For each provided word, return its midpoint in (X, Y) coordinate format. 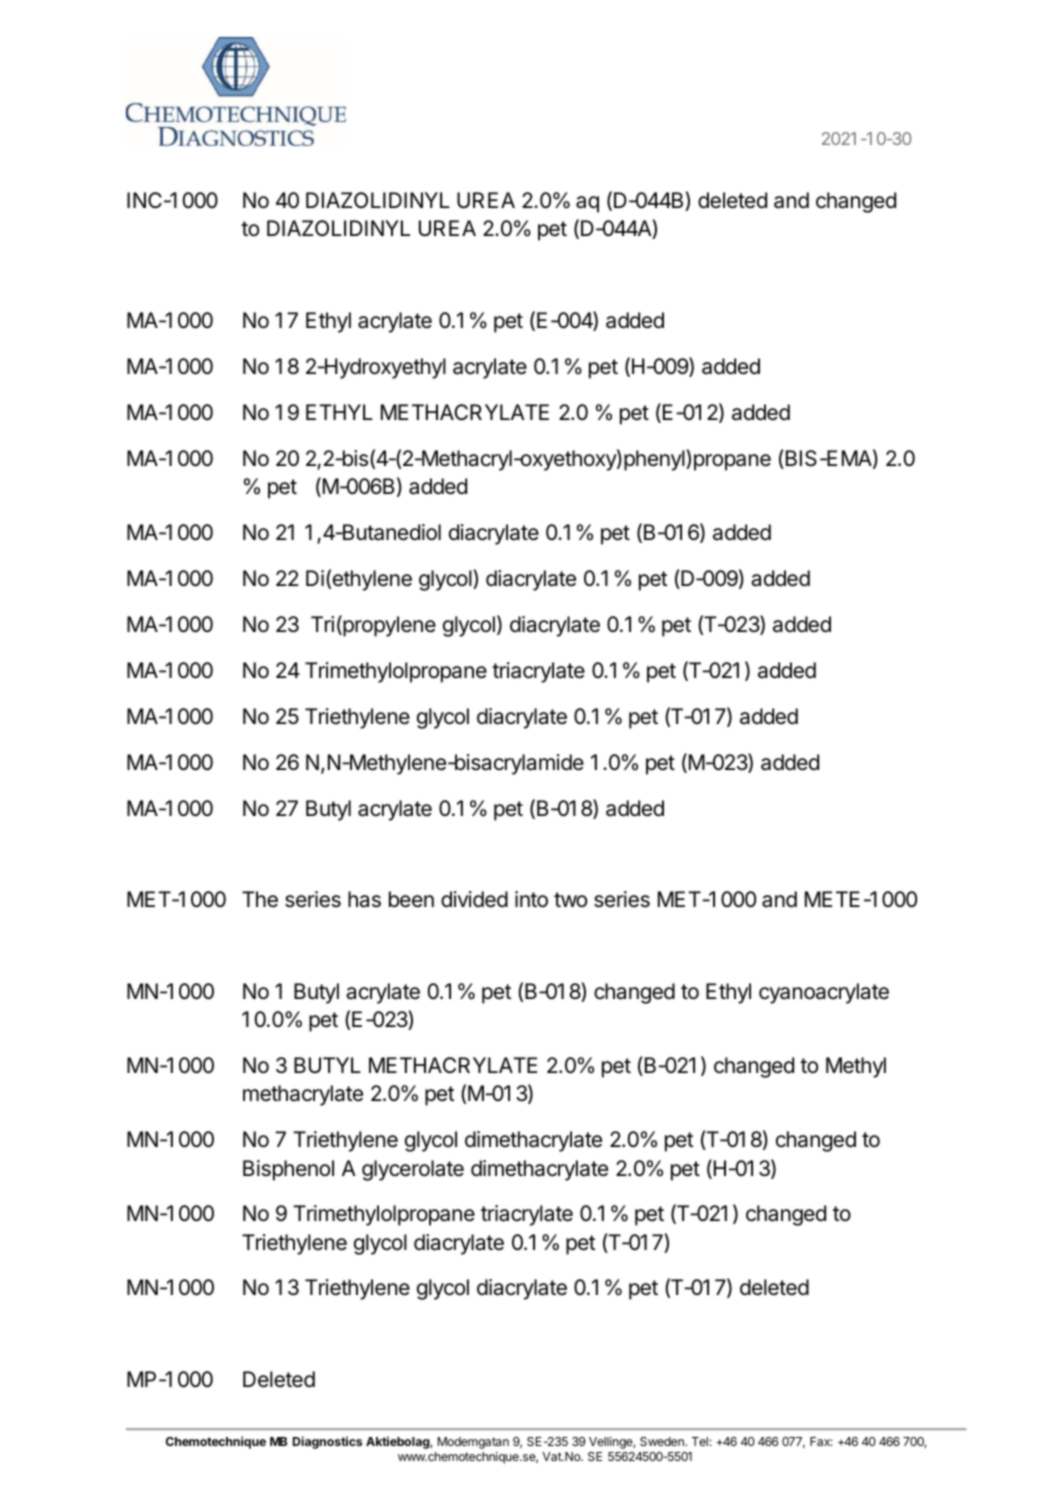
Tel (700, 1441)
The (260, 899)
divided (474, 899)
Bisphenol (288, 1170)
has (364, 899)
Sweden (663, 1441)
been (411, 899)
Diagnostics (327, 1442)
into (531, 899)
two (570, 899)
